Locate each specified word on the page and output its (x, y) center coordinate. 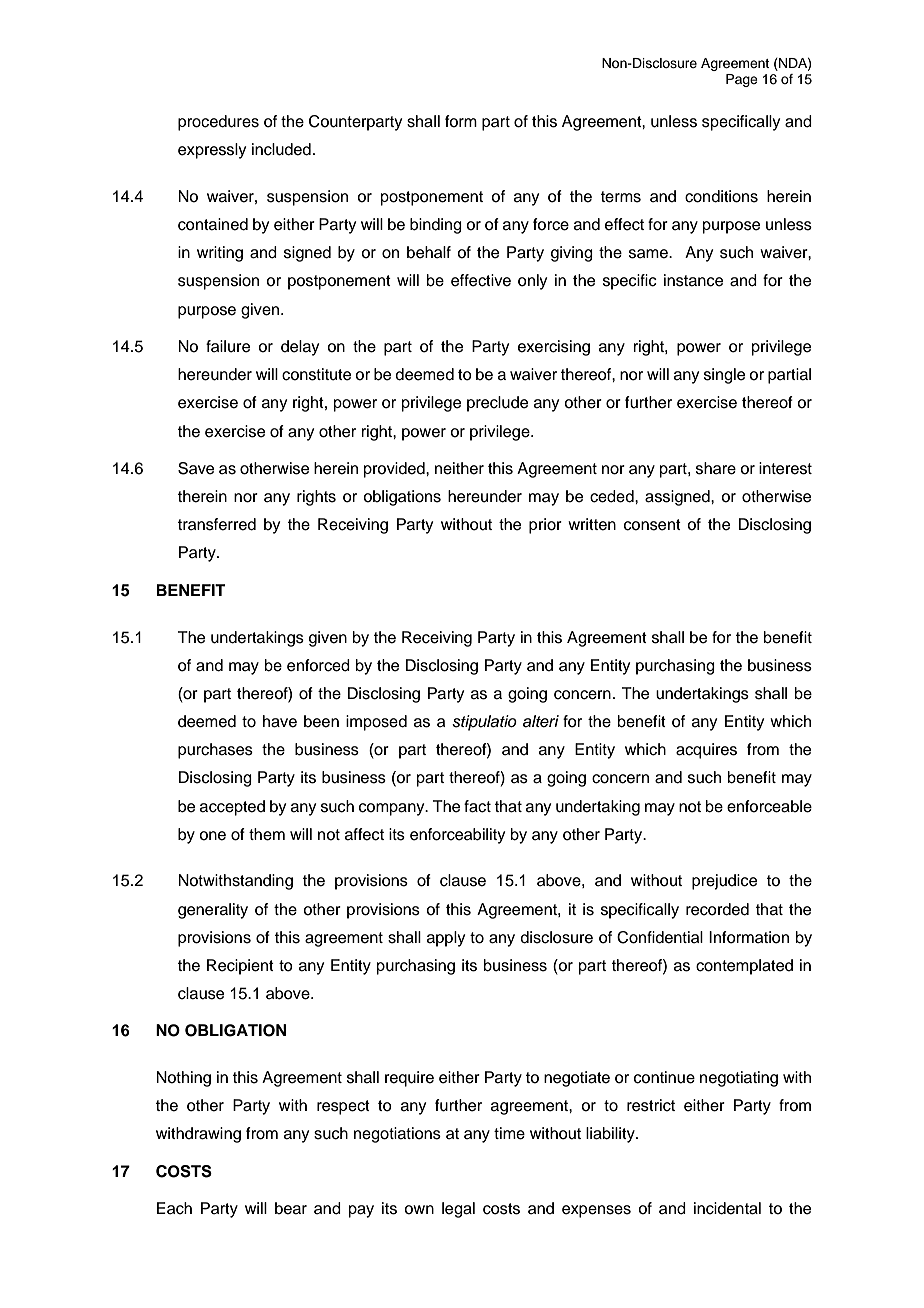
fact (477, 806)
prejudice (724, 882)
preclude (497, 404)
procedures (218, 123)
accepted (232, 808)
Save (196, 468)
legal (458, 1210)
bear (291, 1208)
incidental (727, 1208)
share (716, 468)
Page (742, 80)
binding (436, 226)
